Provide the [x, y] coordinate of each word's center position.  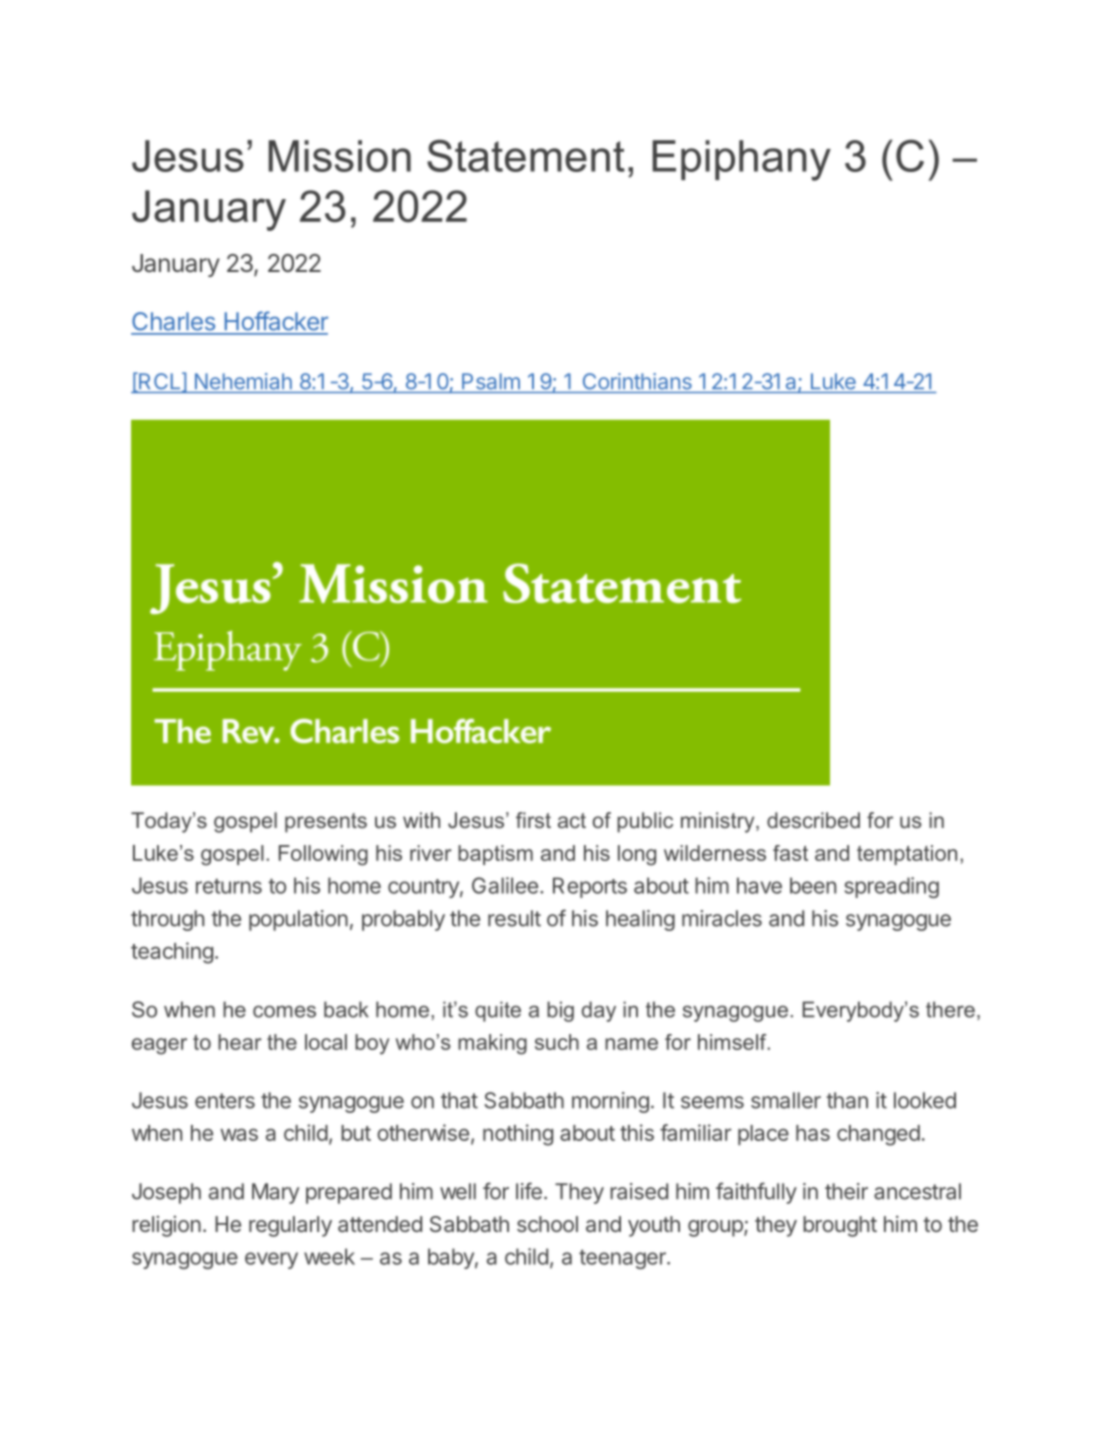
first [533, 820]
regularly [290, 1226]
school [547, 1224]
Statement [526, 155]
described [813, 820]
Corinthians [637, 381]
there [950, 1009]
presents [326, 823]
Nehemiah [243, 381]
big [560, 1011]
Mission [340, 156]
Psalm [491, 381]
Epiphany [741, 160]
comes [284, 1011]
